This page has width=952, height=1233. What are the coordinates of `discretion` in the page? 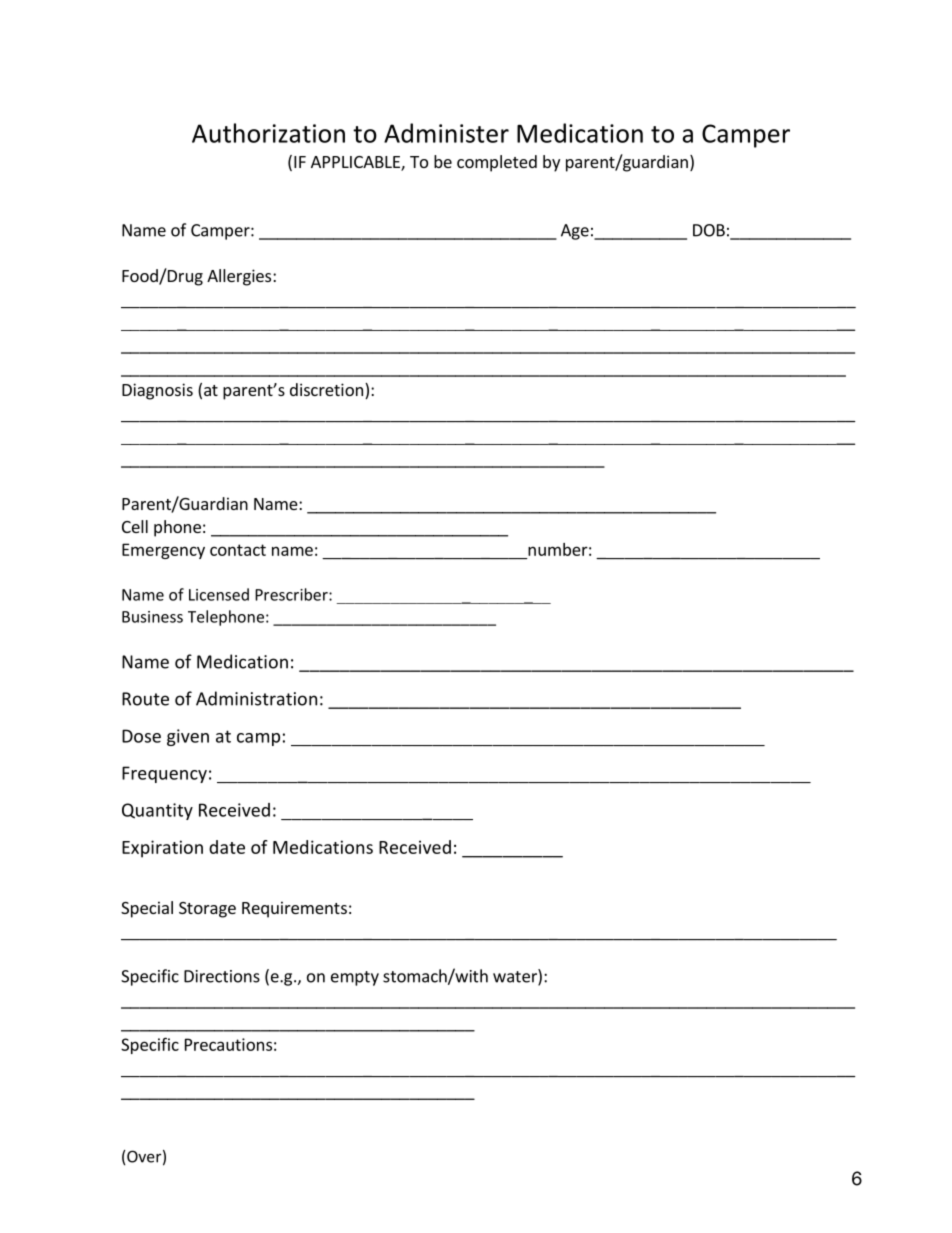 It's located at (326, 389).
